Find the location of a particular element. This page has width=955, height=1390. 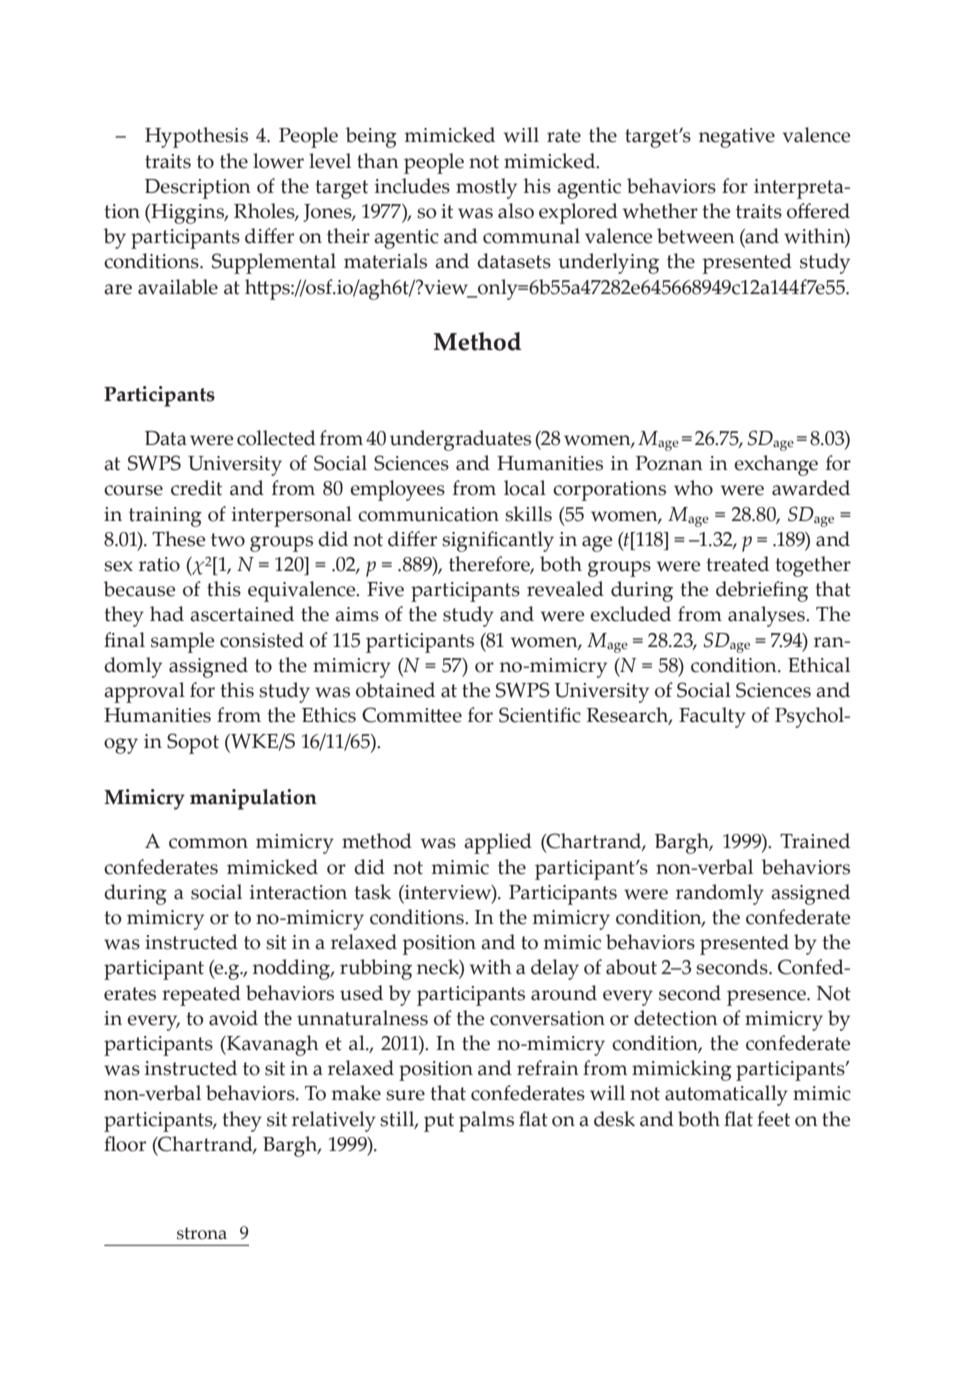

Hypothesis is located at coordinates (196, 137).
